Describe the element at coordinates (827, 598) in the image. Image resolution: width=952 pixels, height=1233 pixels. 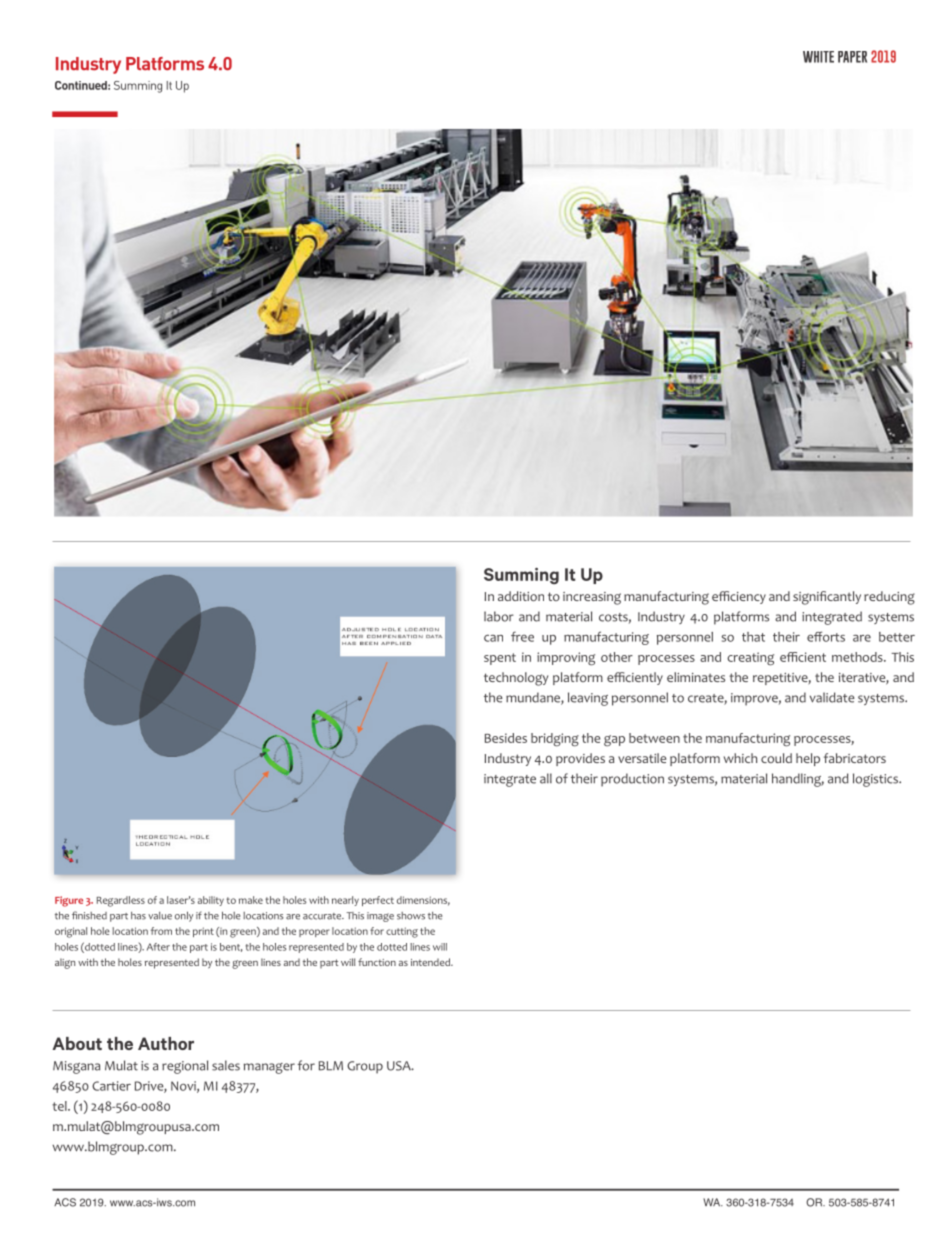
I see `significantly` at that location.
